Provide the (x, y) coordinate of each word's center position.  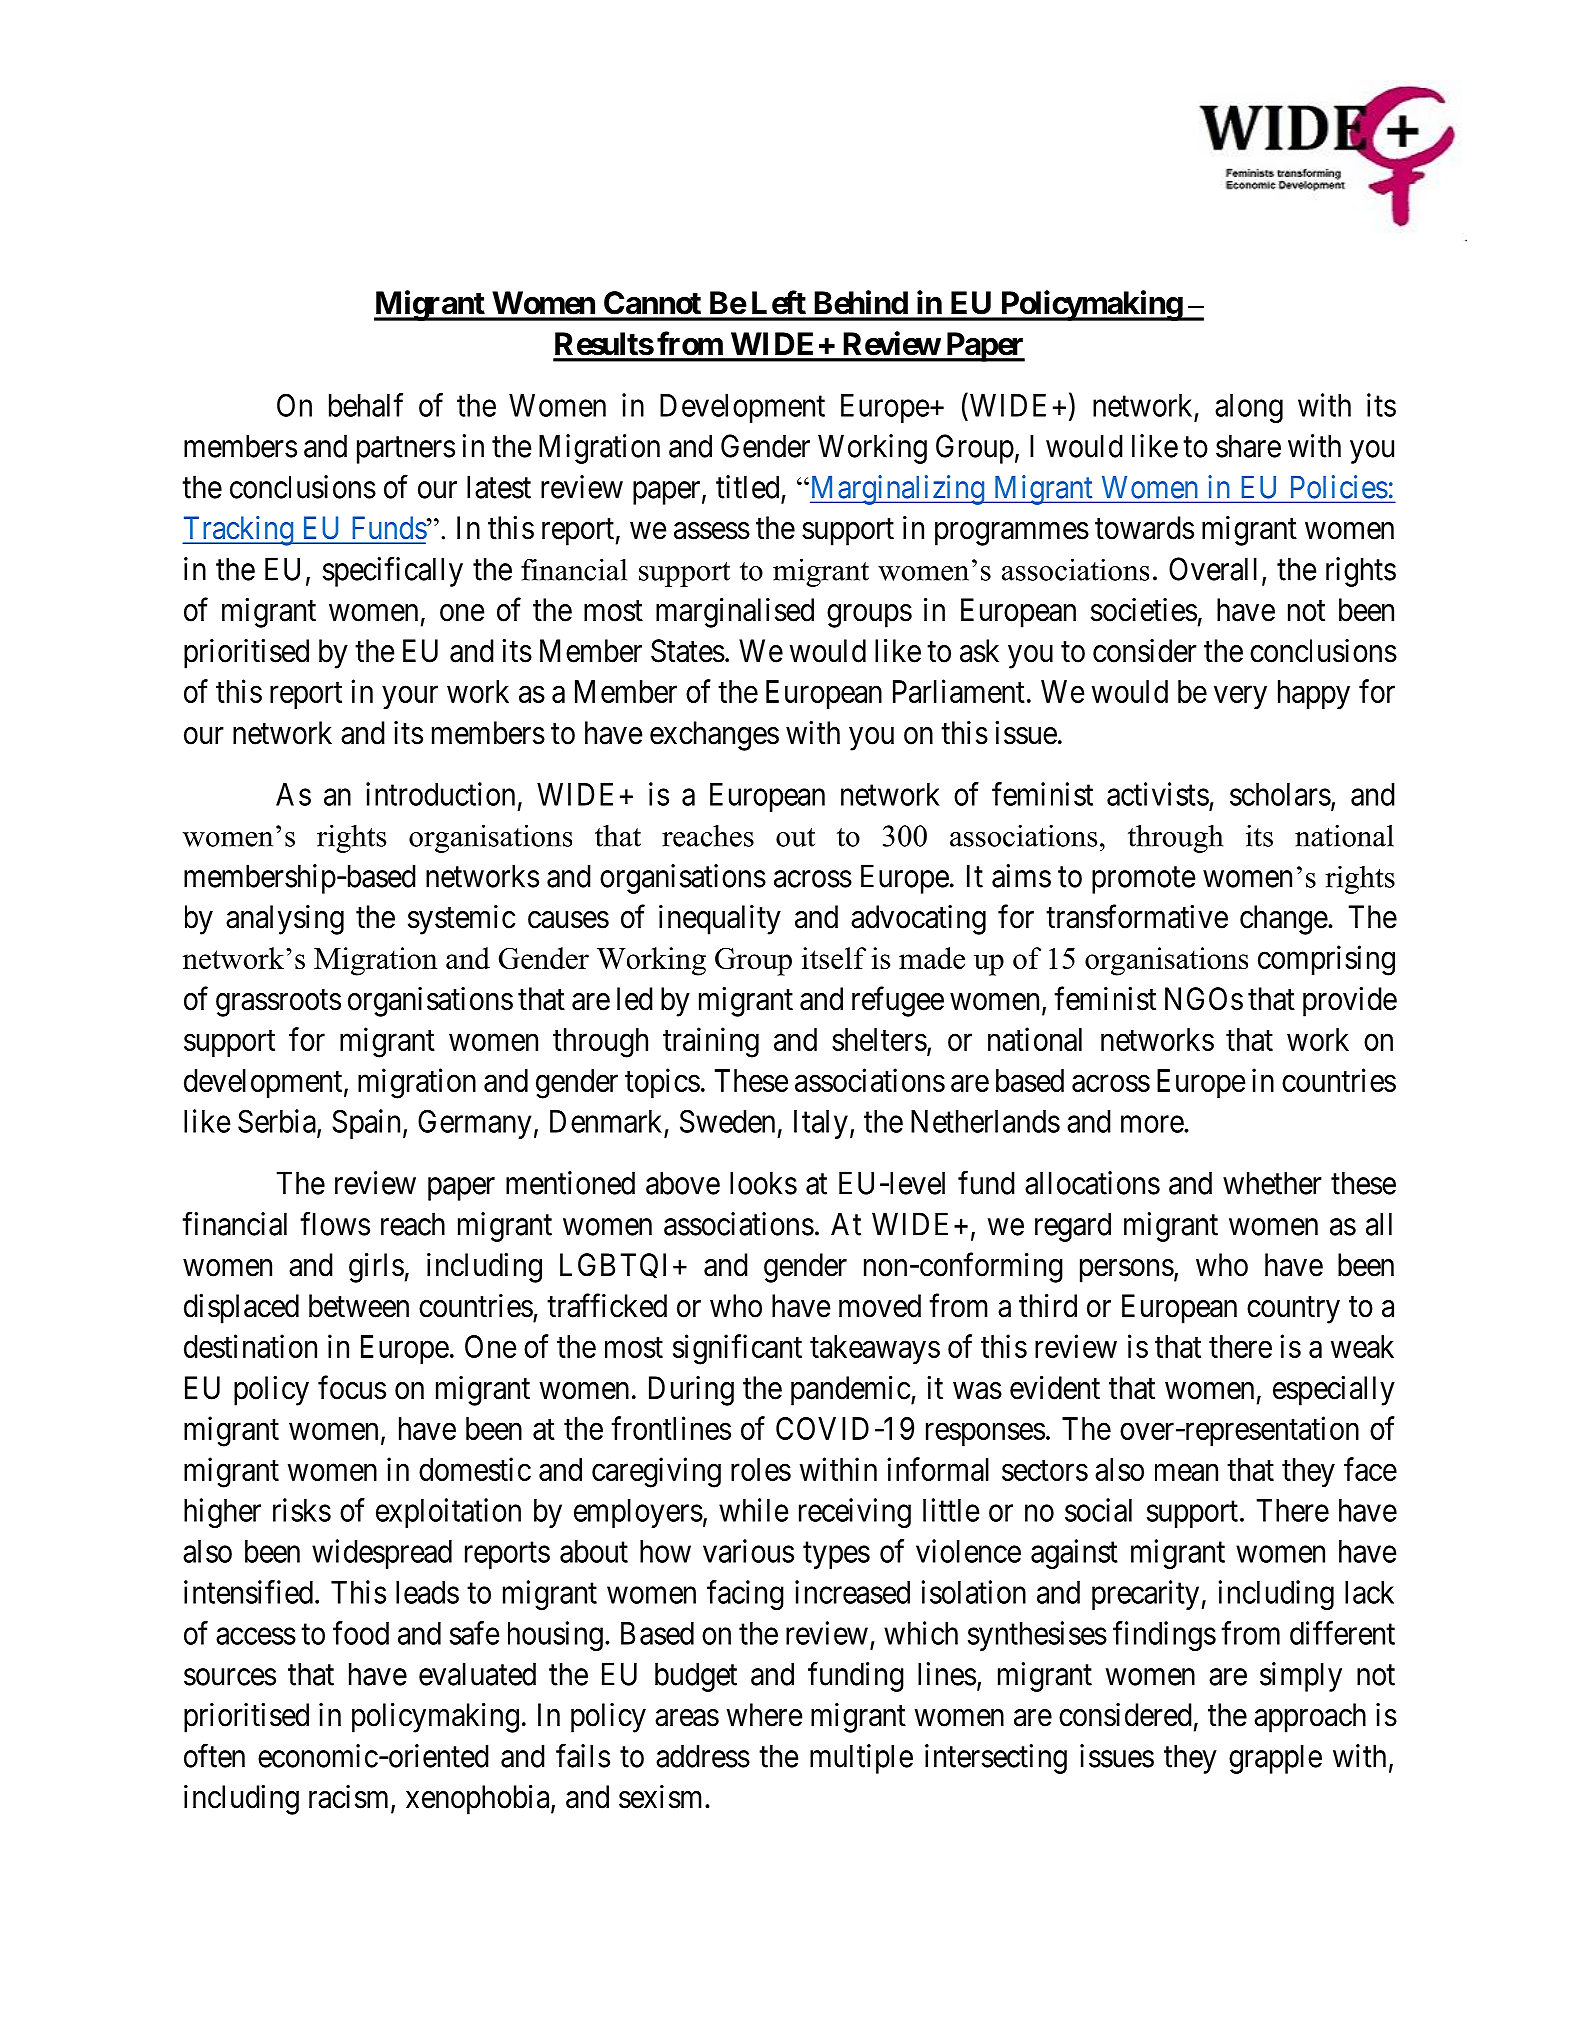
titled (747, 487)
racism (350, 1798)
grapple (1275, 1759)
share (1248, 446)
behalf (366, 405)
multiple (861, 1759)
